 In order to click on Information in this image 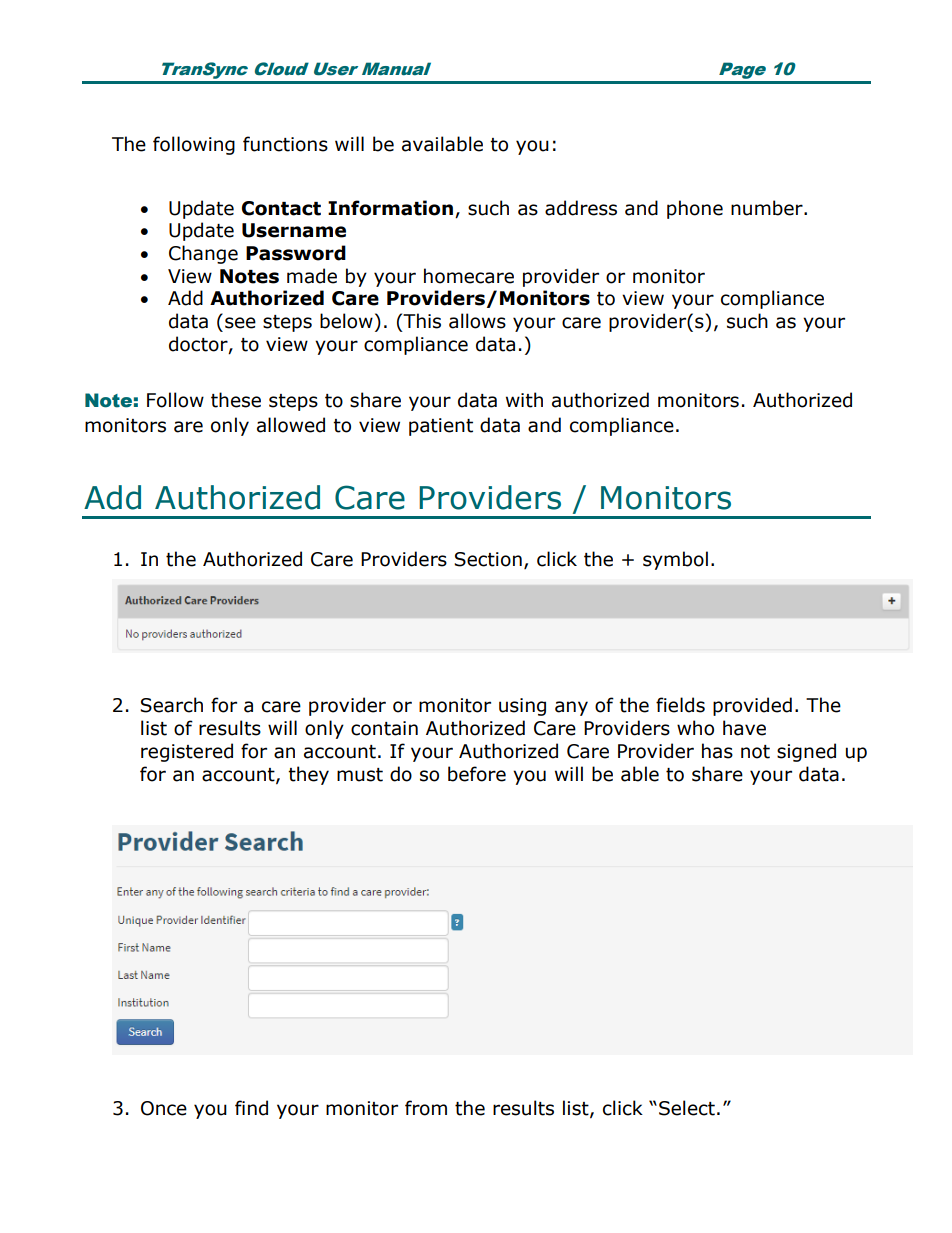, I will do `click(390, 208)`.
